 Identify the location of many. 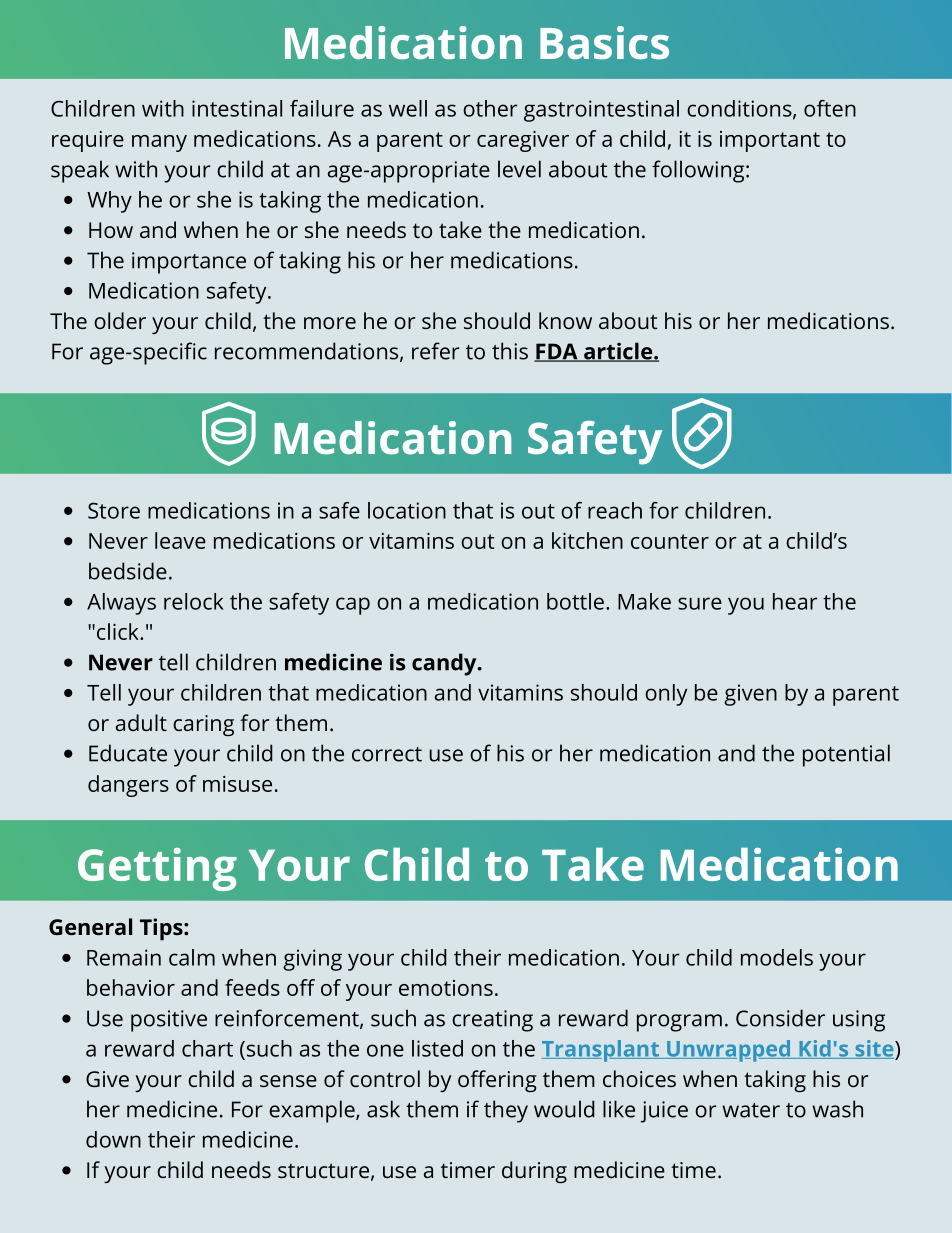
(159, 143).
